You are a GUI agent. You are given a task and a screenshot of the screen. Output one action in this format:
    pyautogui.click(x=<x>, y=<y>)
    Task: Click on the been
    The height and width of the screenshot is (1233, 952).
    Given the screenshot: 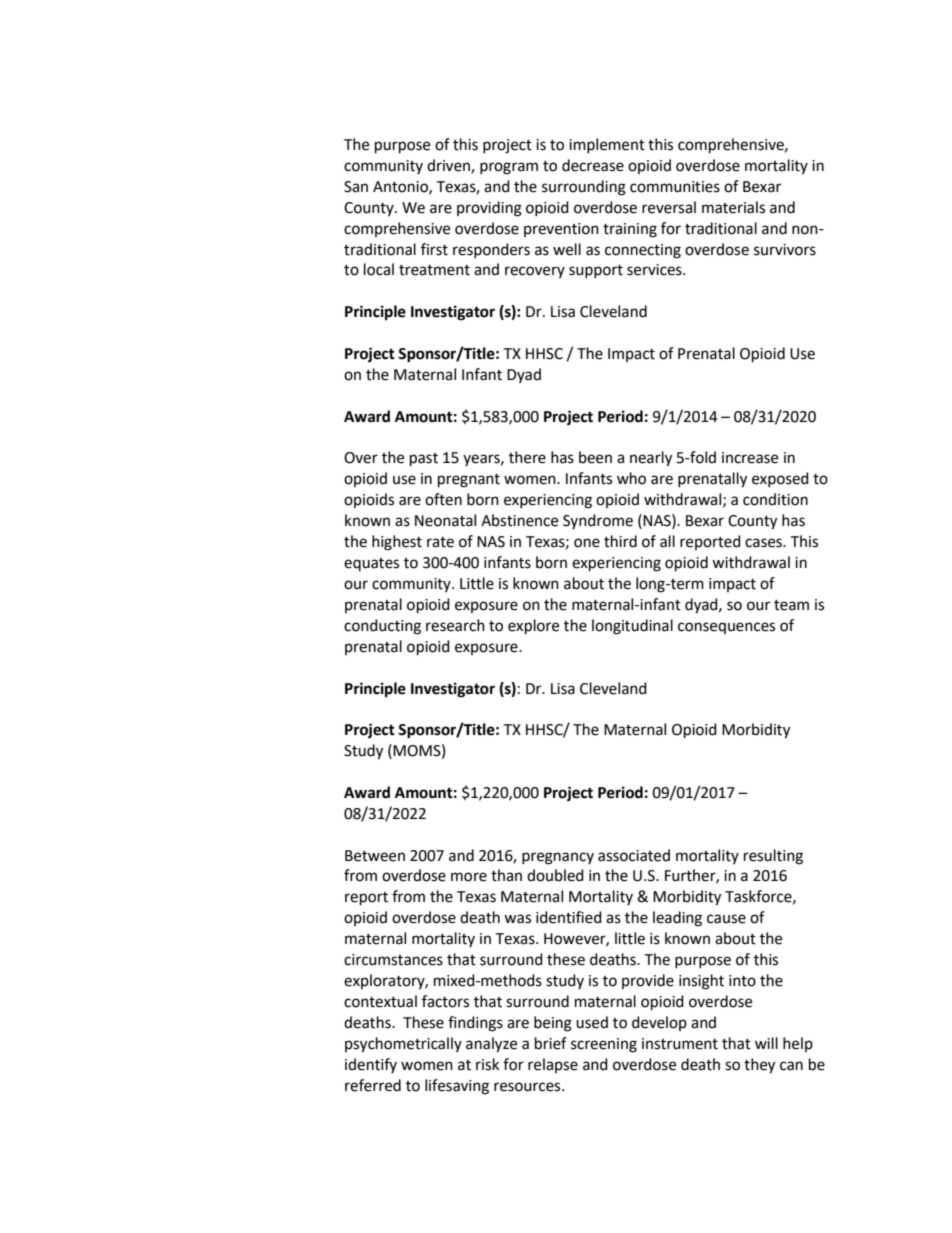 What is the action you would take?
    pyautogui.click(x=595, y=457)
